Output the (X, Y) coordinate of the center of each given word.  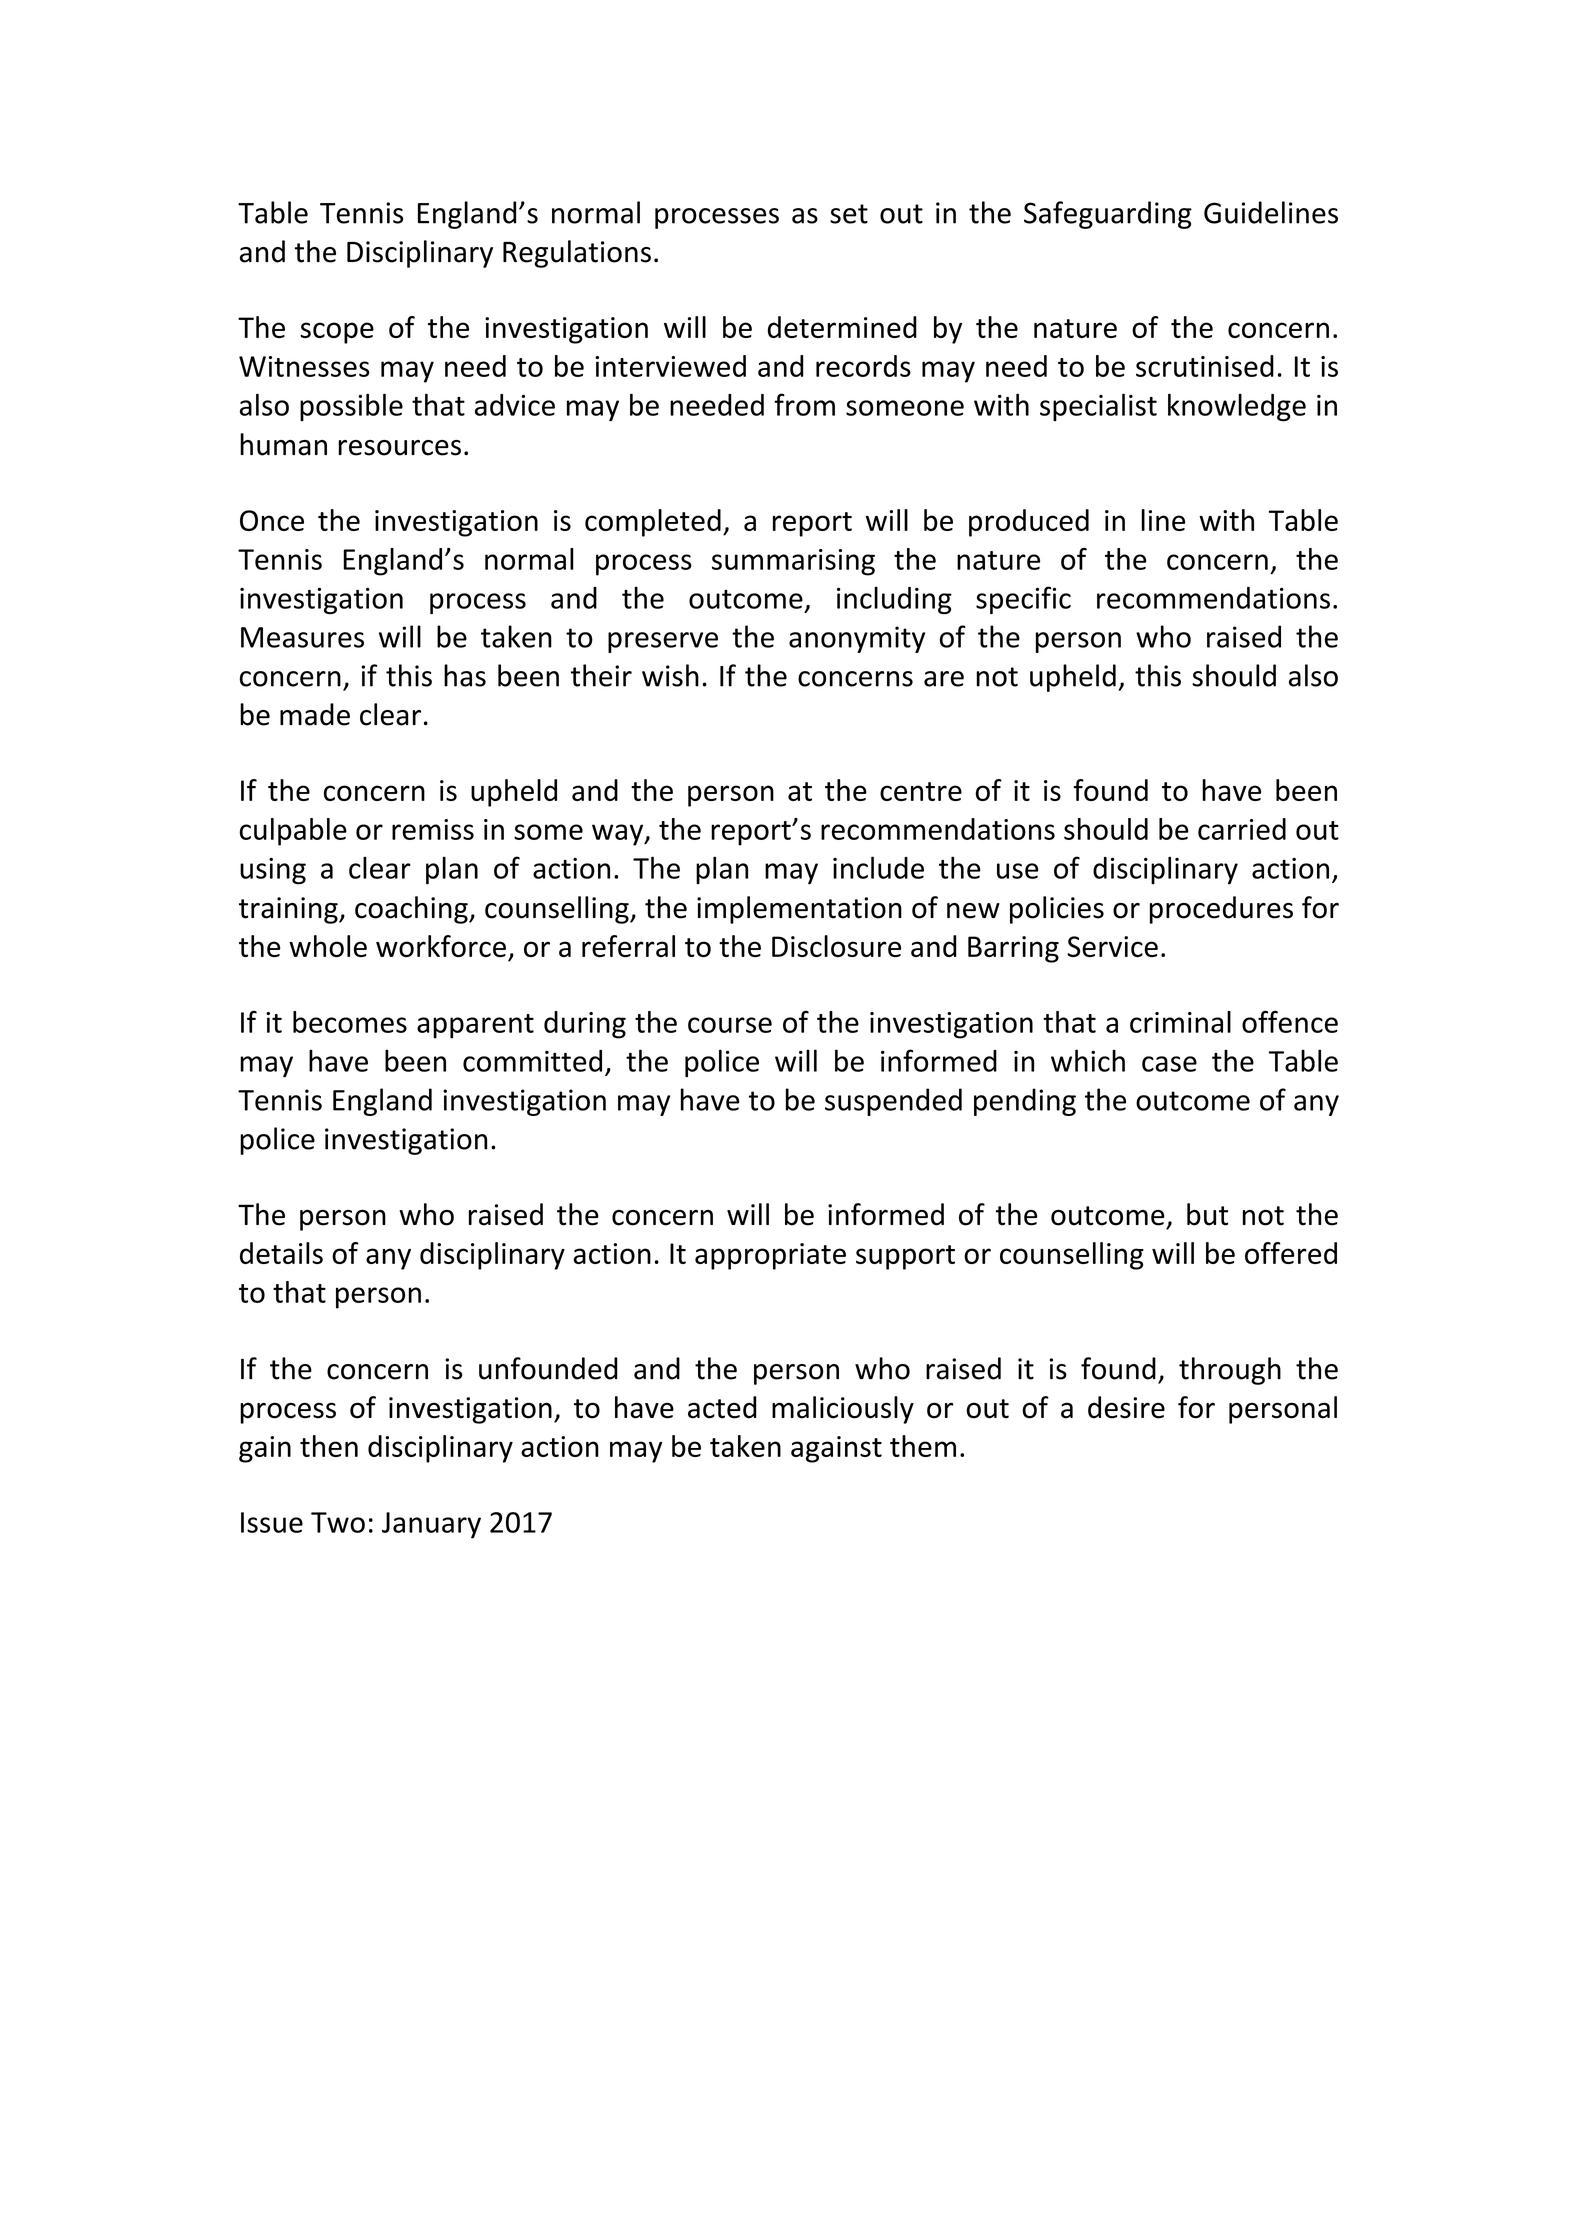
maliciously (843, 1410)
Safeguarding (1108, 215)
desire (1126, 1407)
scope (337, 333)
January (431, 1525)
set (849, 214)
